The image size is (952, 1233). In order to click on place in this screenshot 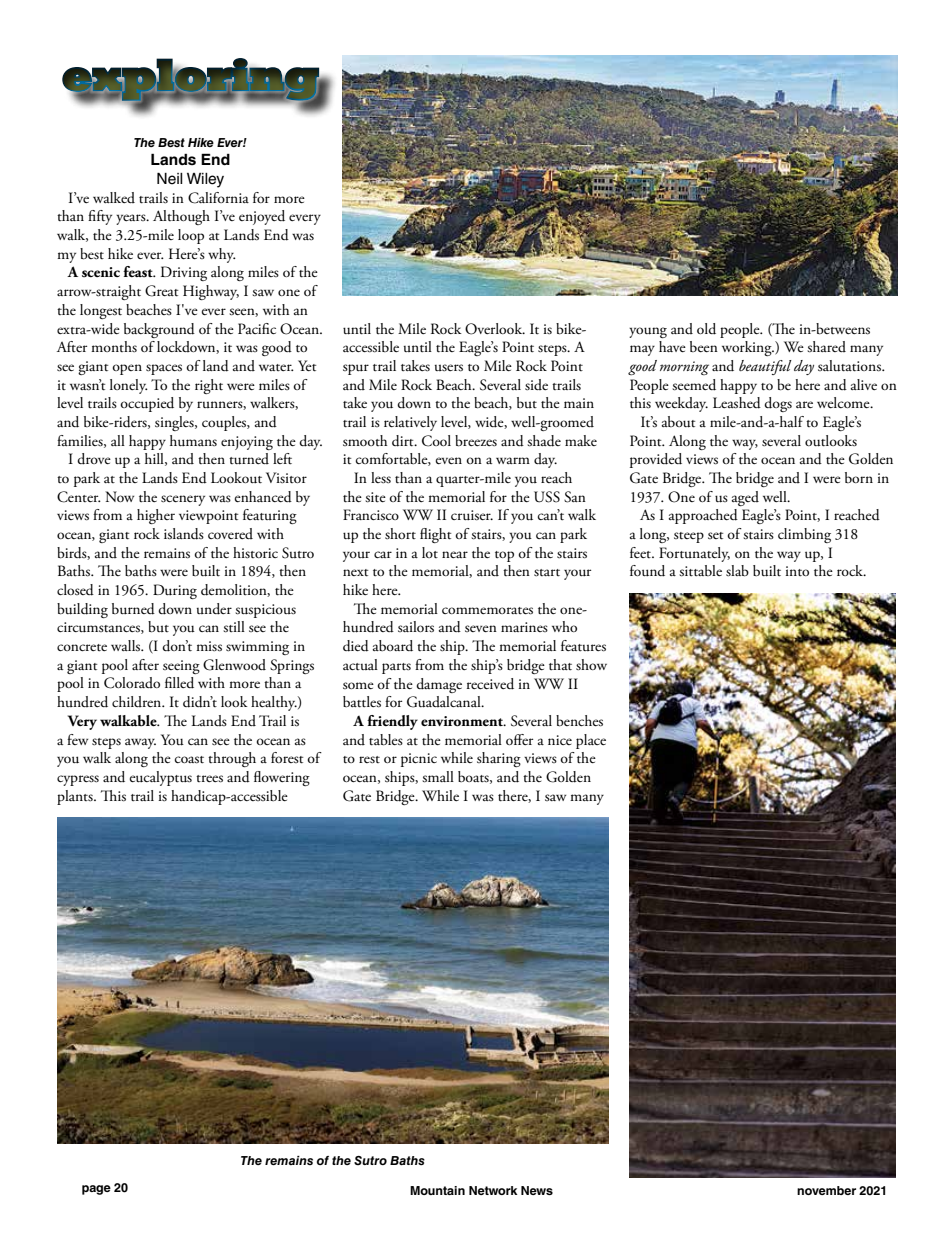, I will do `click(591, 741)`.
